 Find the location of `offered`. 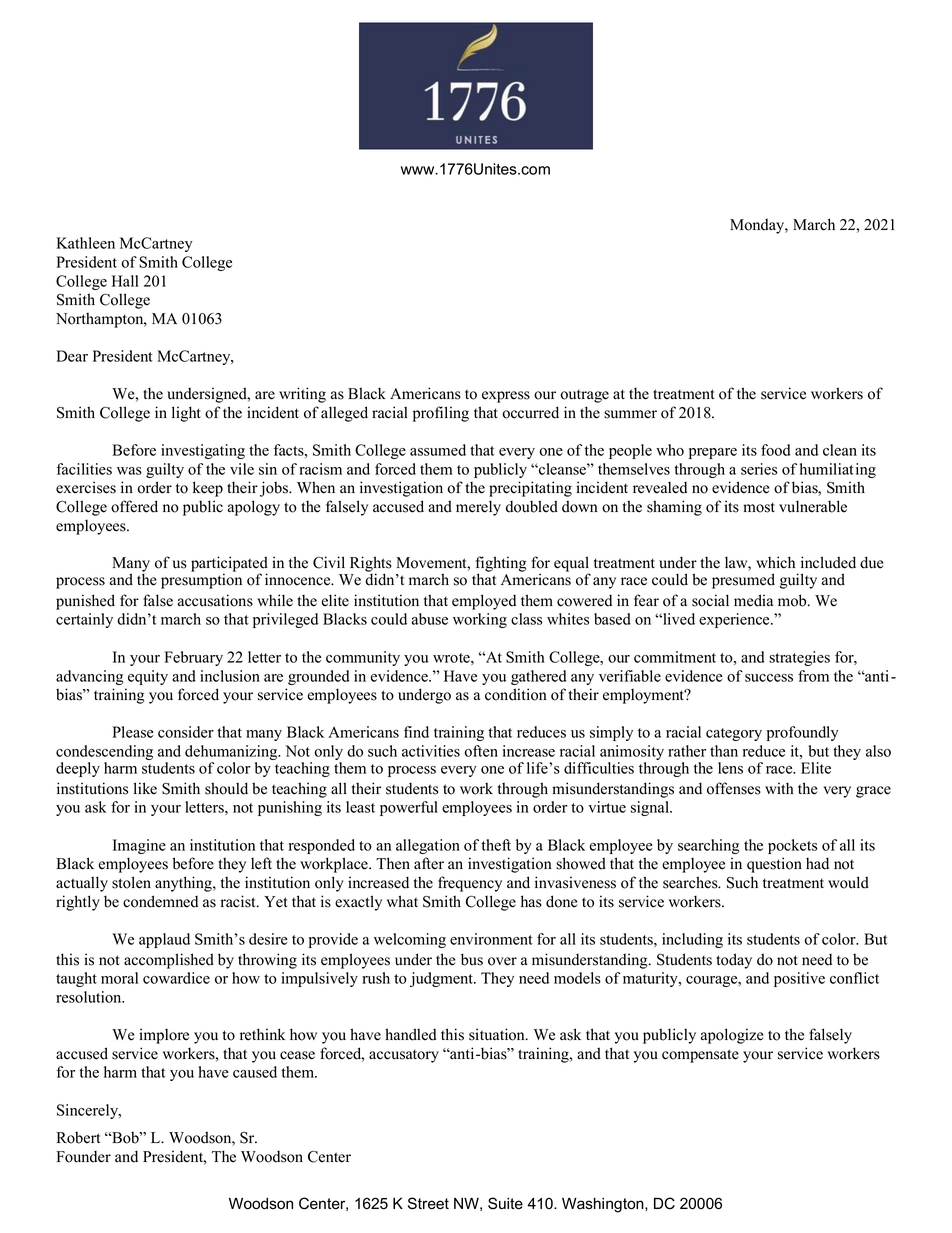

offered is located at coordinates (134, 506).
